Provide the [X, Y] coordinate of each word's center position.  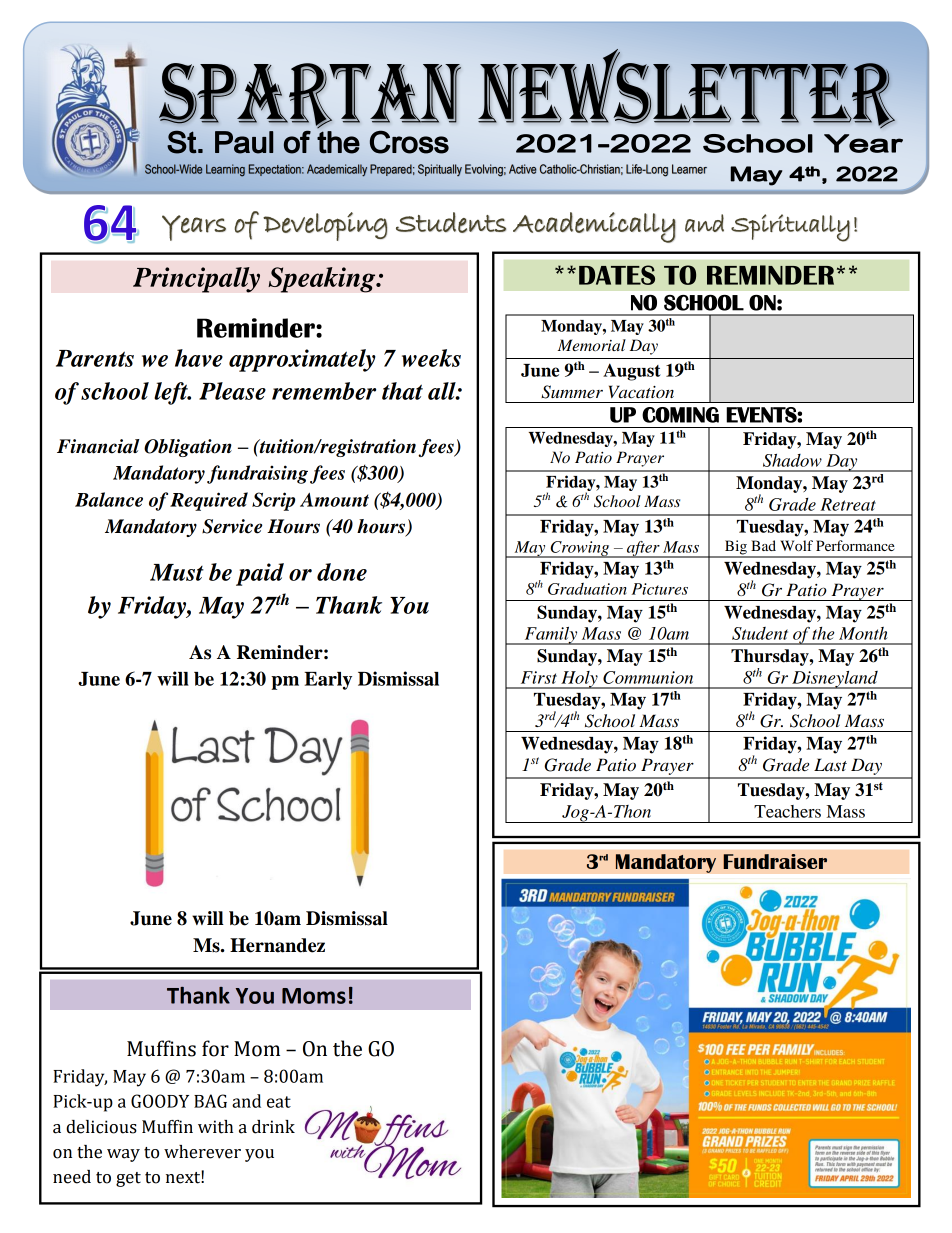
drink [273, 1127]
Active [523, 169]
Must [177, 572]
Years [194, 228]
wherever [202, 1152]
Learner [689, 169]
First [539, 677]
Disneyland [835, 680]
